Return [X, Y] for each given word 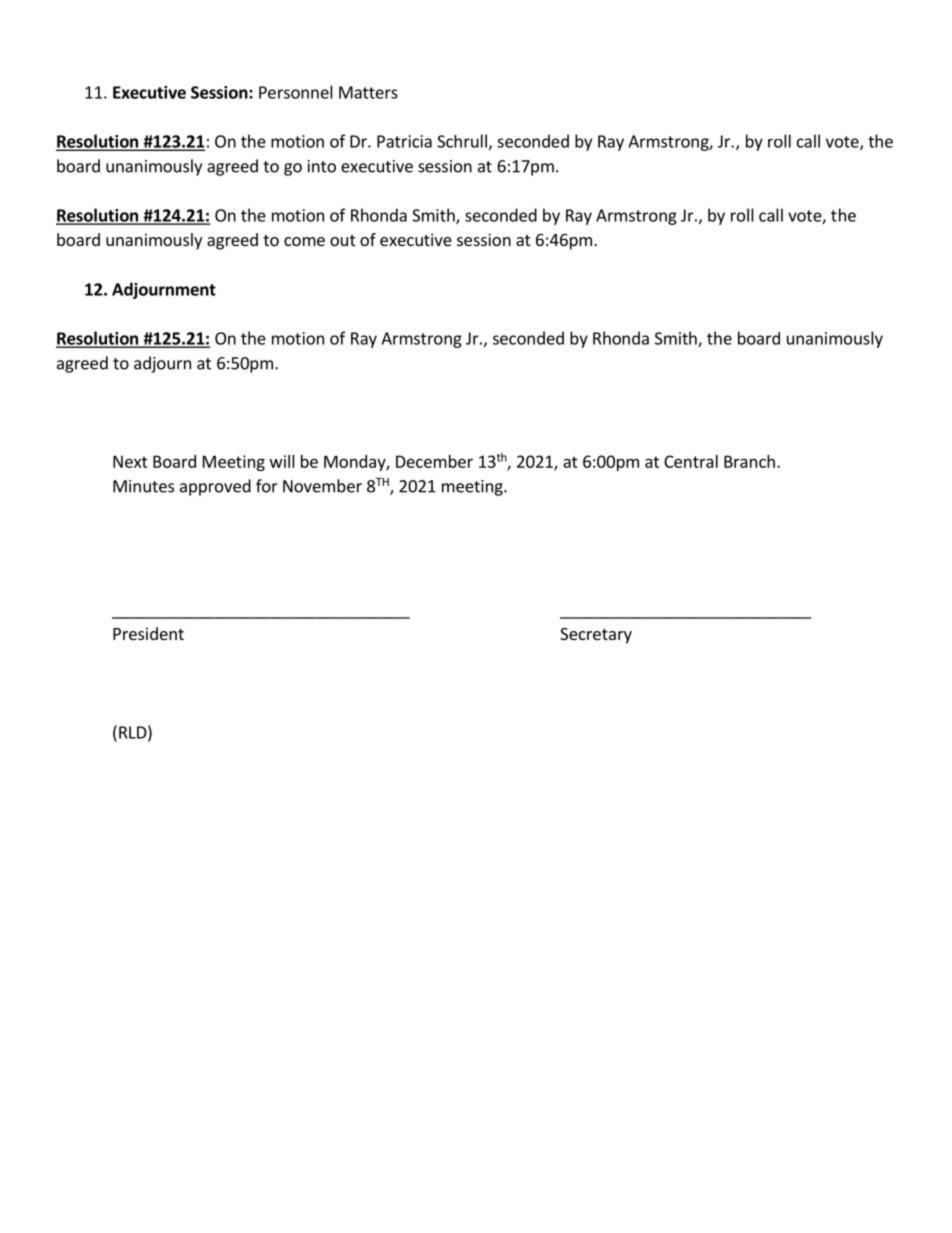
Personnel [296, 92]
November [322, 486]
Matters [368, 92]
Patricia [404, 141]
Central [691, 461]
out [342, 240]
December [434, 461]
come [304, 241]
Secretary [596, 636]
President [148, 633]
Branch [749, 461]
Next [130, 461]
